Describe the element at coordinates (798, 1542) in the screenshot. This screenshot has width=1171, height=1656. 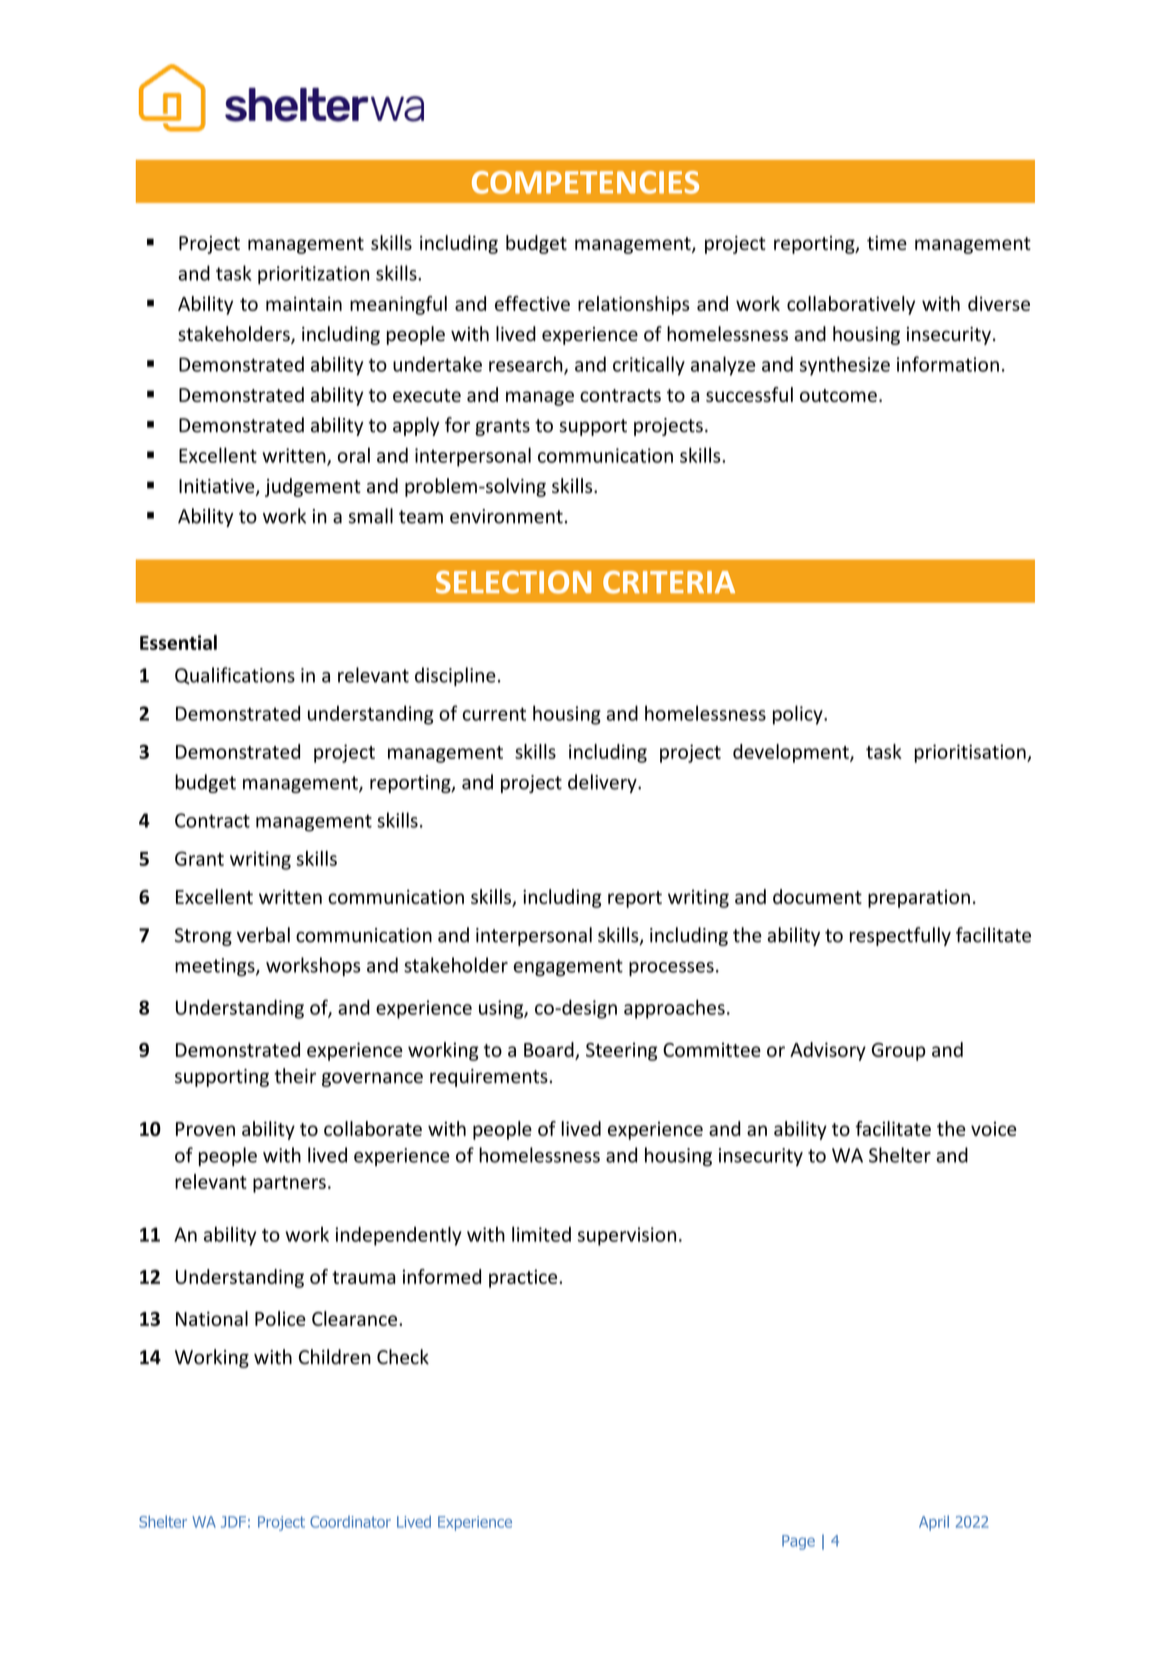
I see `Page` at that location.
